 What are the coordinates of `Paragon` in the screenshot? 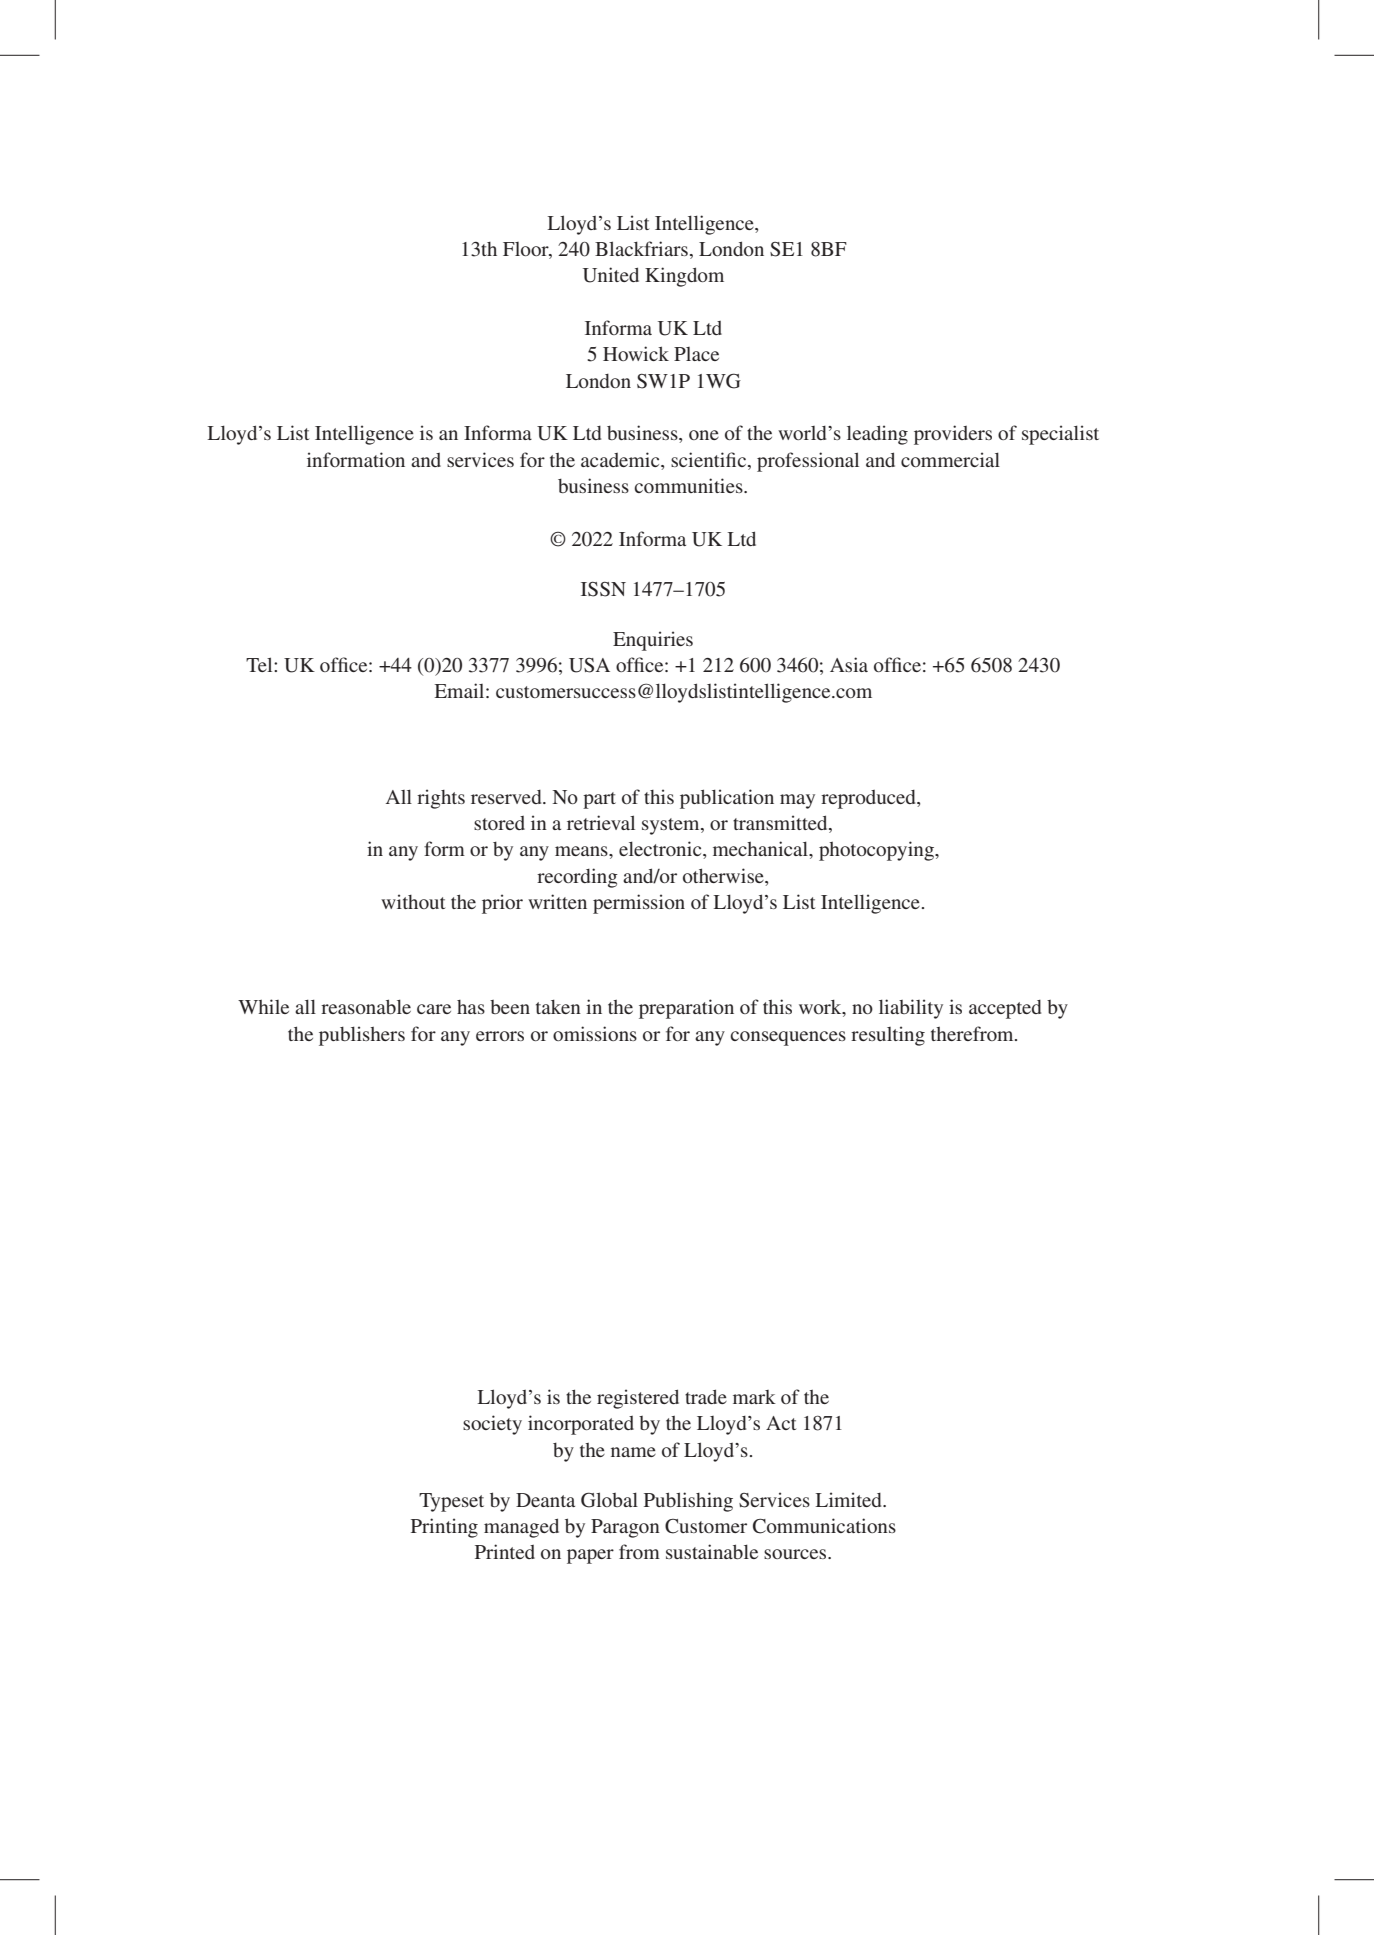 It's located at (625, 1528).
